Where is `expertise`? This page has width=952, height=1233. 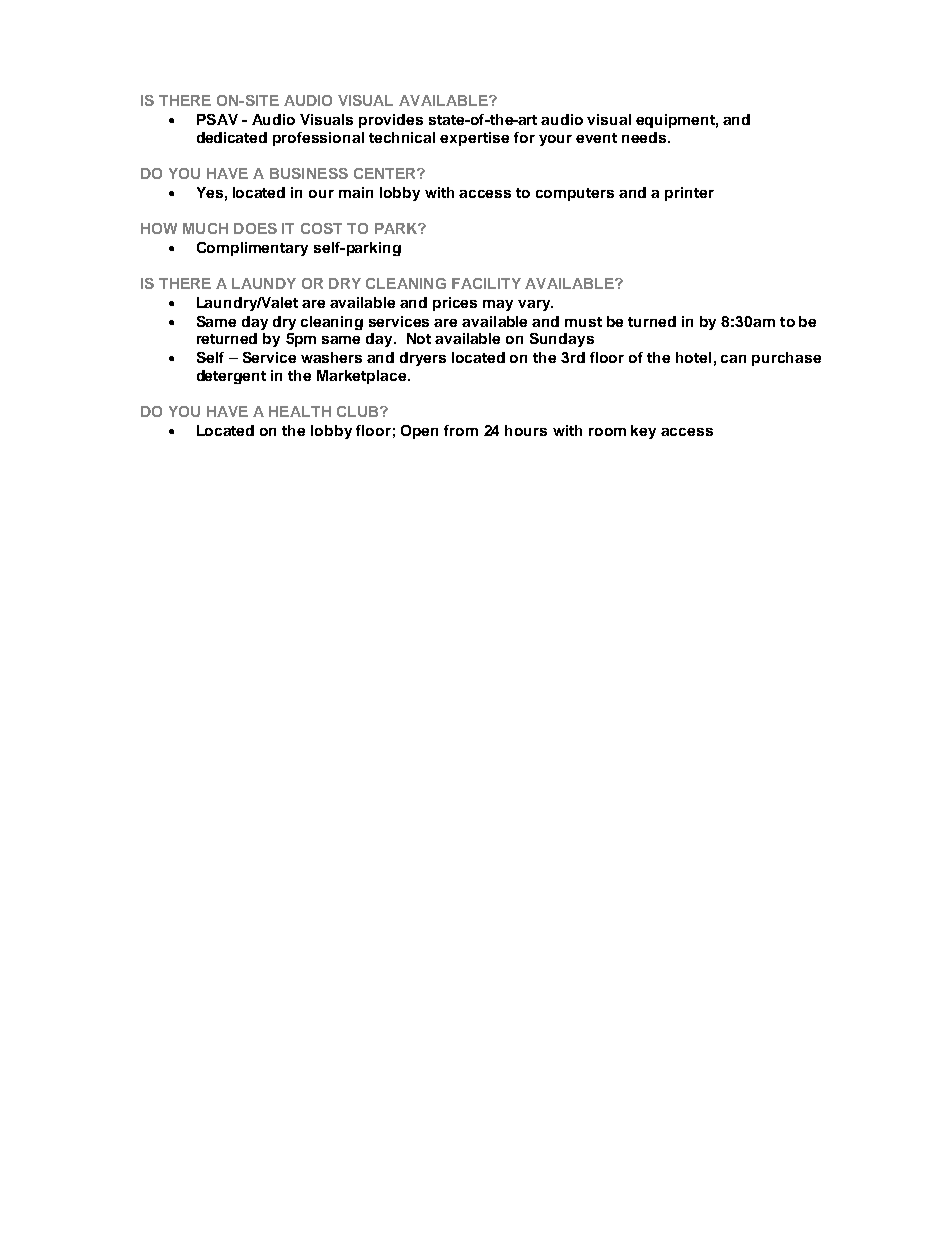
expertise is located at coordinates (474, 139).
